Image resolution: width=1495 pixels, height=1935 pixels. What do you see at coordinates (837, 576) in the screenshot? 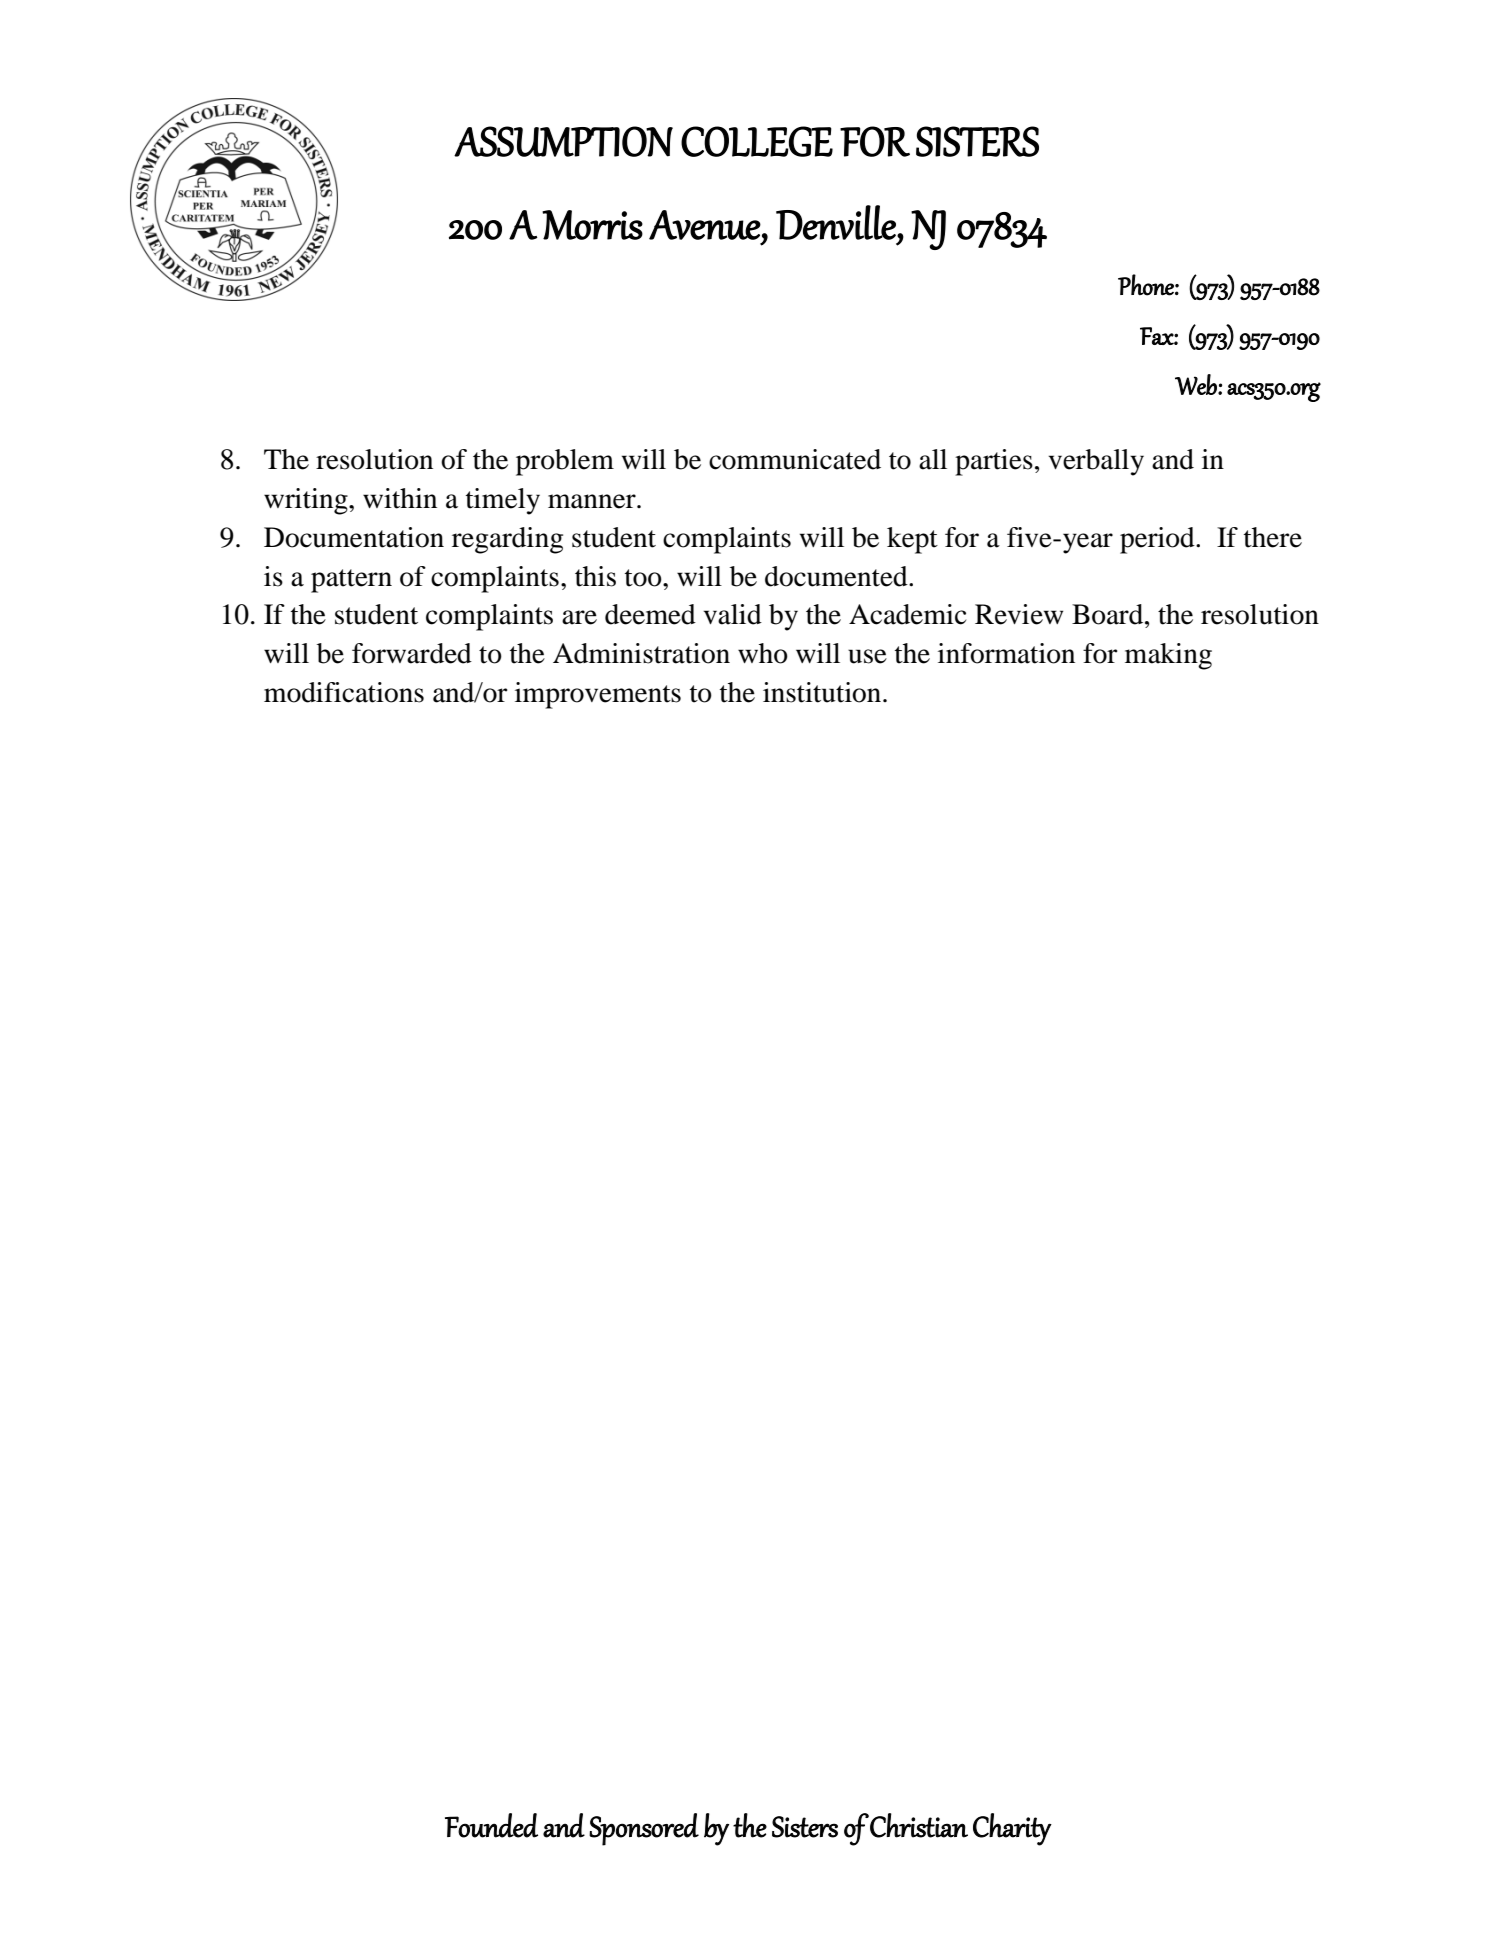
I see `documented` at bounding box center [837, 576].
